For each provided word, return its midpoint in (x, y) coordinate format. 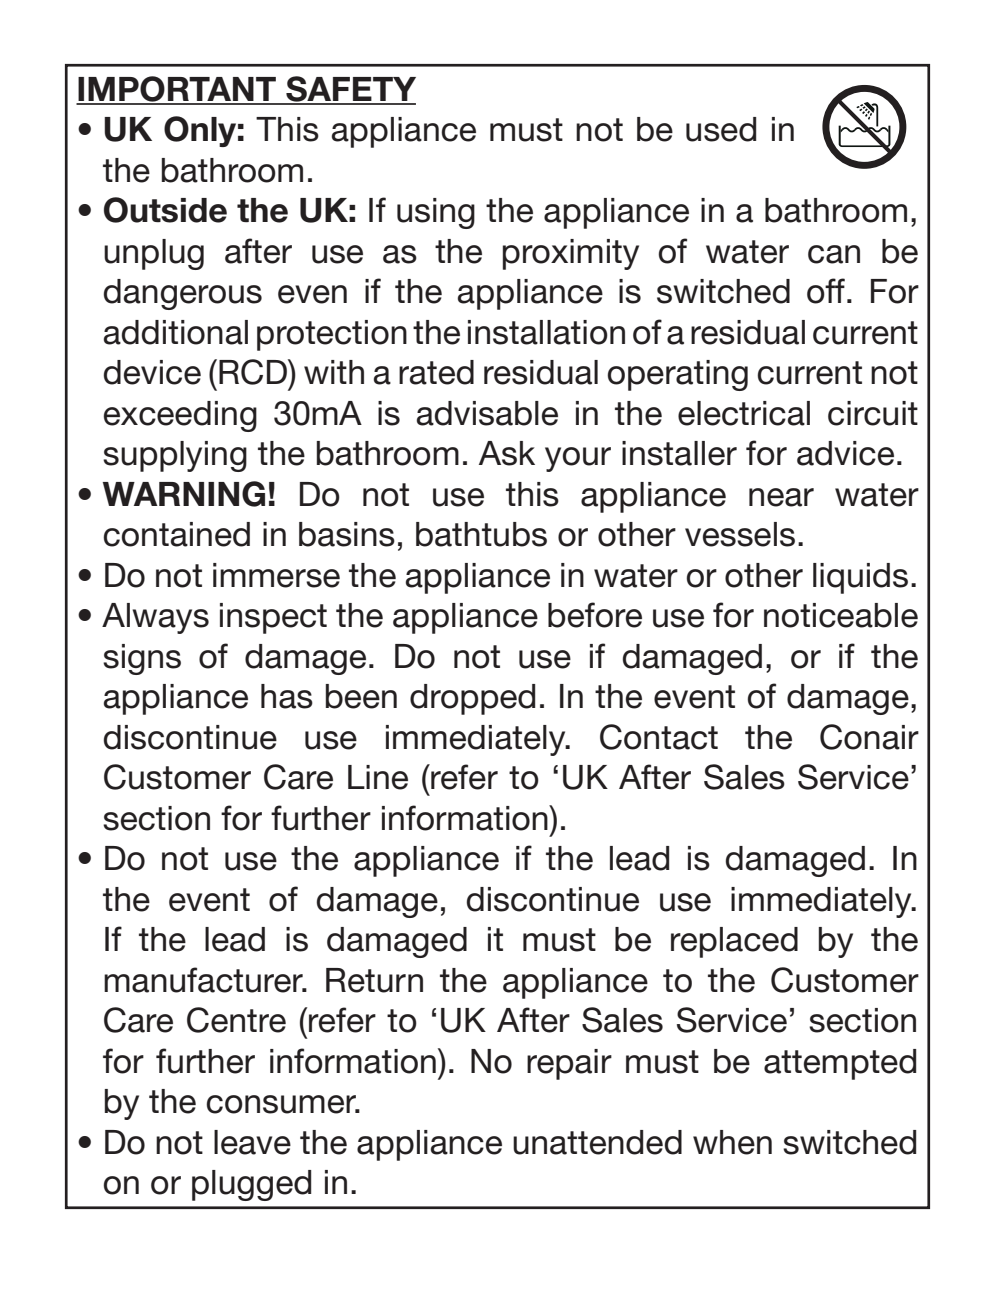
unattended (597, 1142)
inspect (273, 618)
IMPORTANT (177, 90)
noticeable (841, 615)
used (721, 129)
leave (252, 1142)
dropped (472, 699)
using (436, 213)
